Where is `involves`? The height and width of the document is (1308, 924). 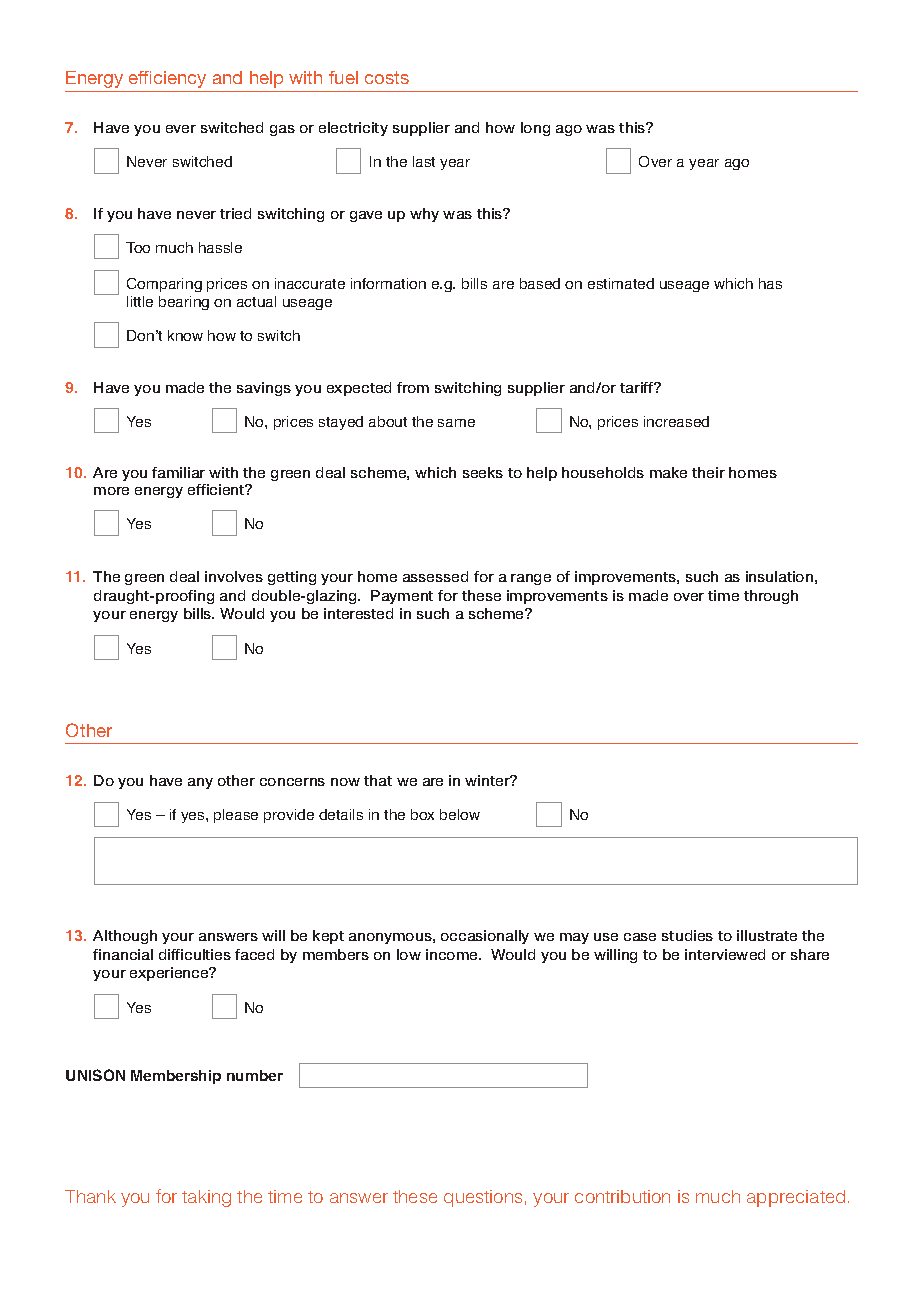
involves is located at coordinates (234, 576).
